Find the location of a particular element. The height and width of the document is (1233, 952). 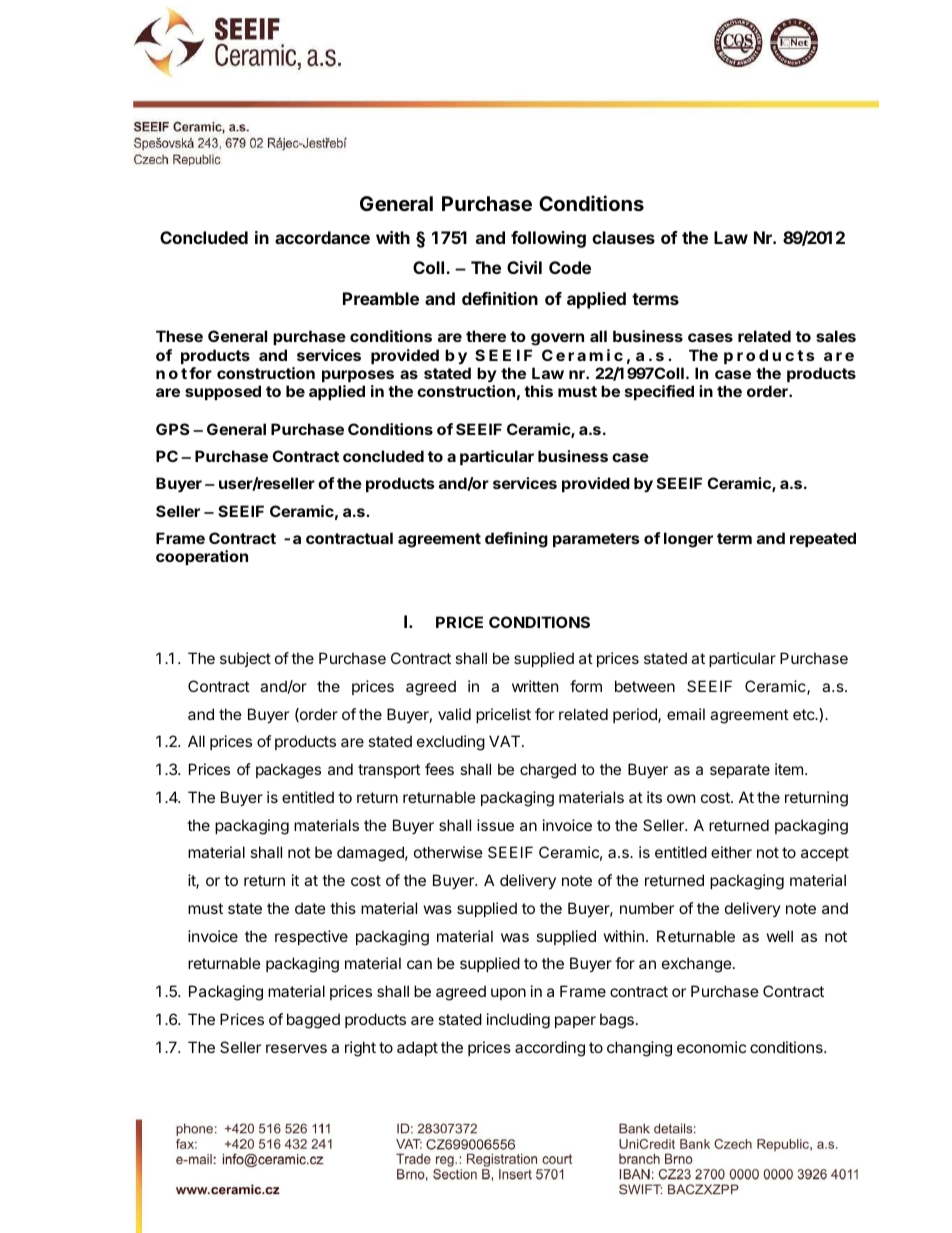

accordance is located at coordinates (322, 237).
